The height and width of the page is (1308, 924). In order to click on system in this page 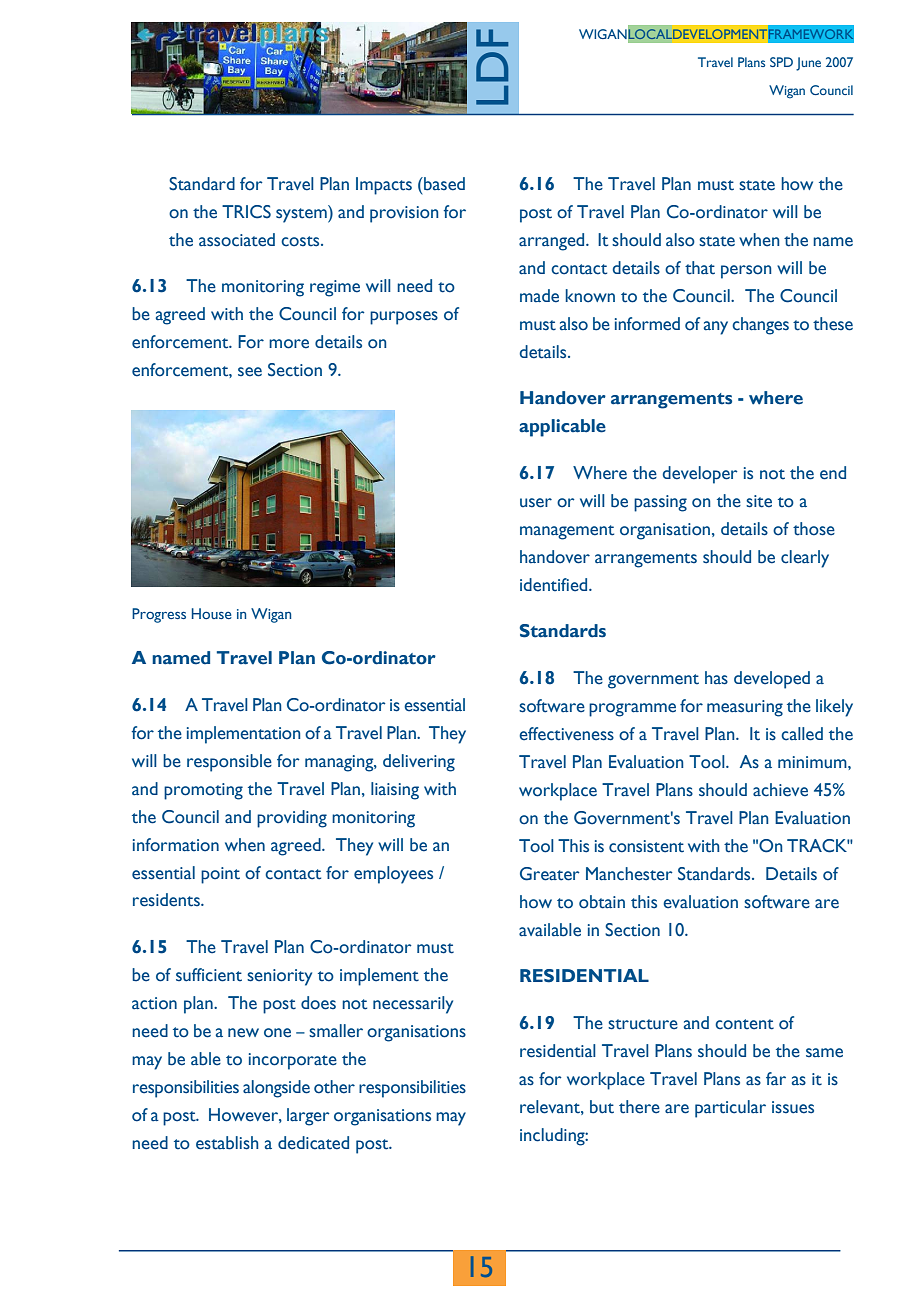, I will do `click(302, 214)`.
